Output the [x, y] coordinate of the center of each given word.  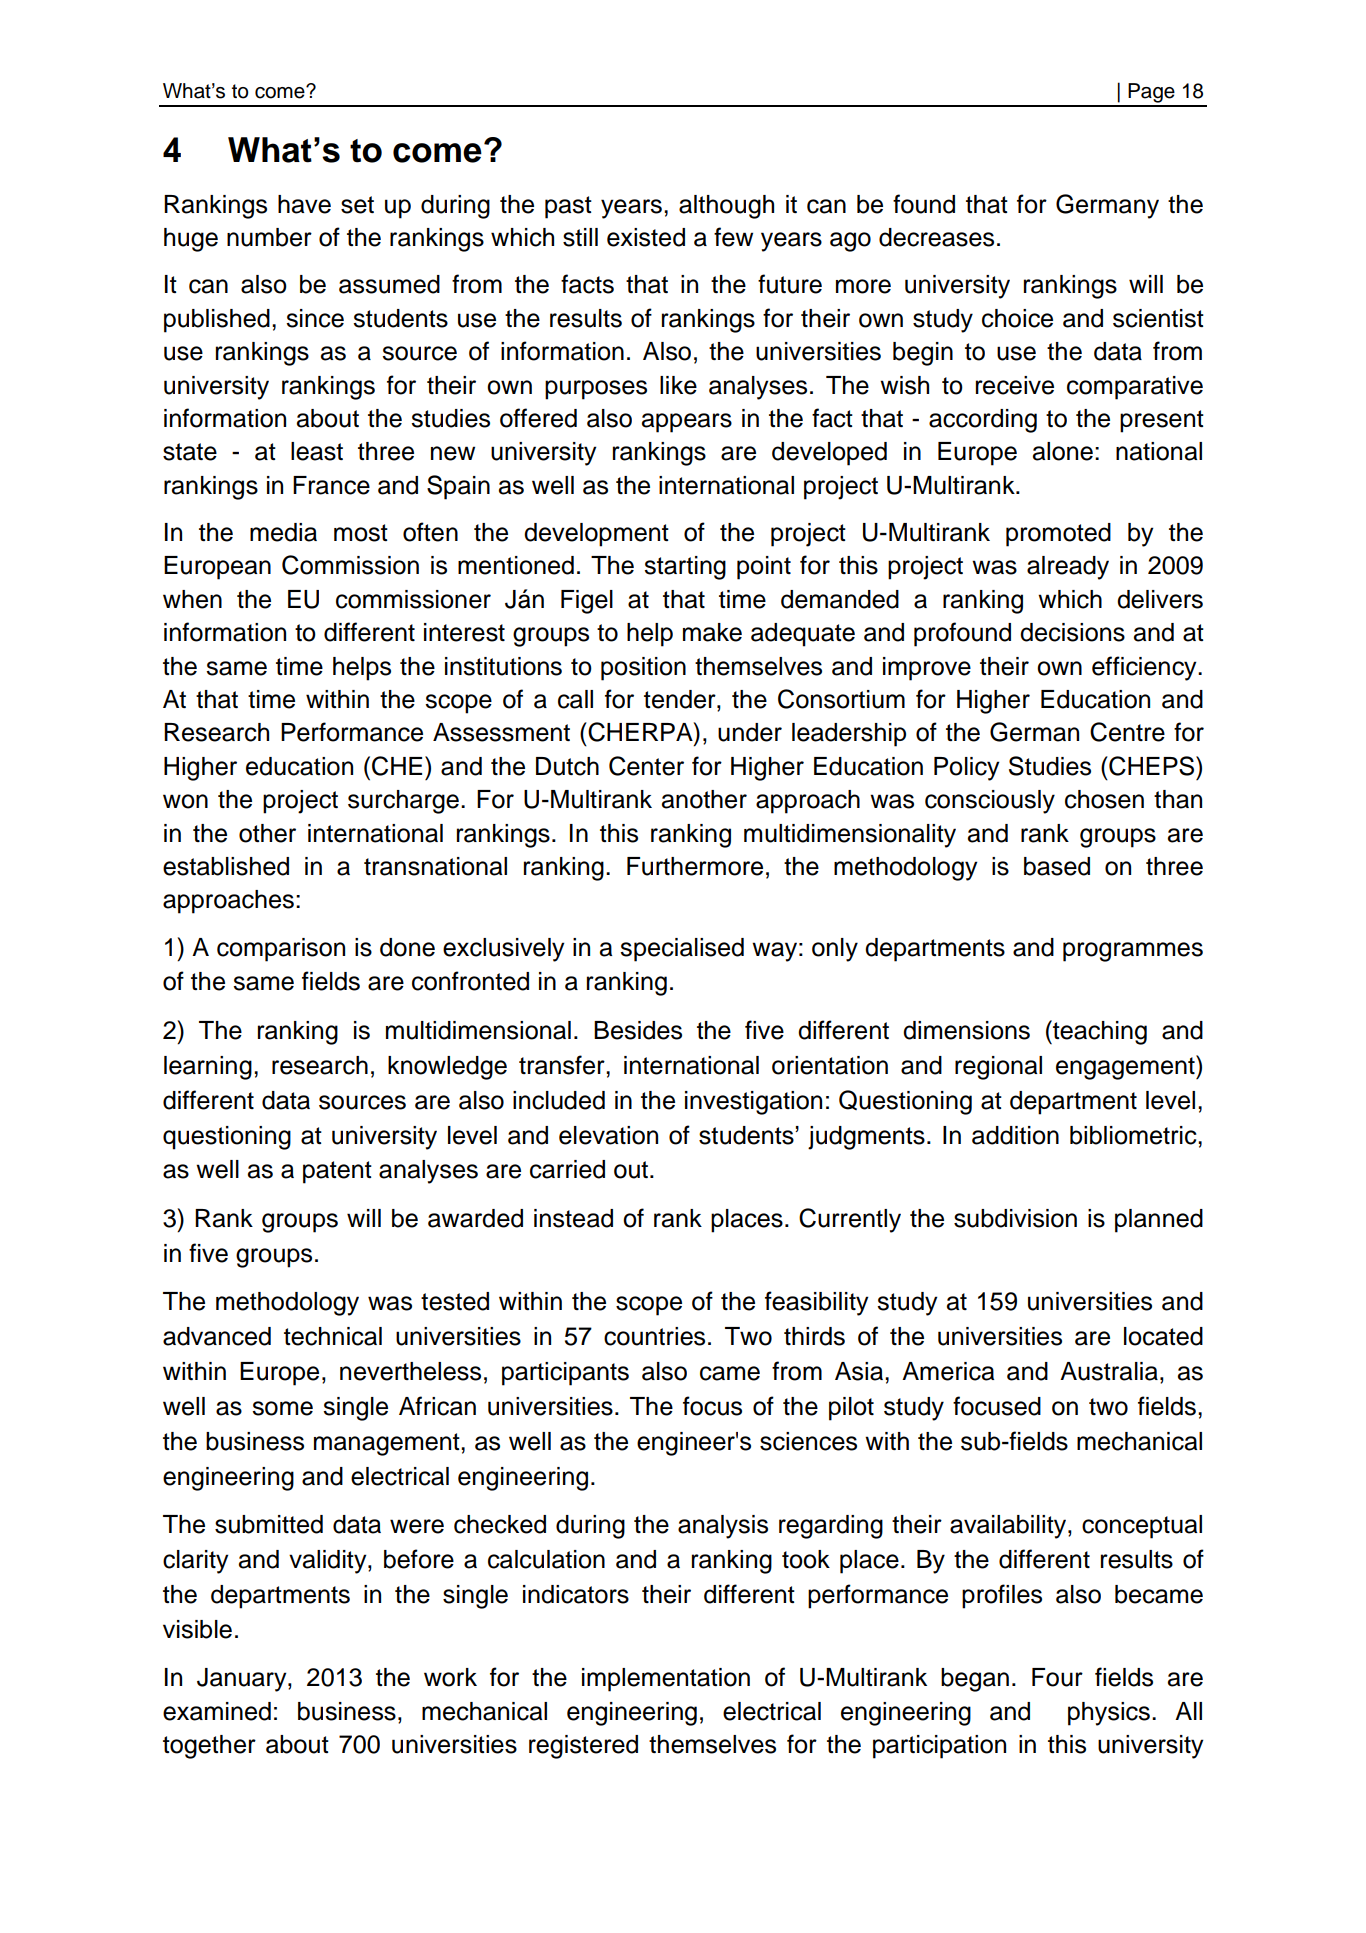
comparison [281, 950]
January [243, 1680]
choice [1017, 318]
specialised [682, 950]
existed [646, 237]
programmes [1133, 952]
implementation [666, 1680]
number [269, 237]
